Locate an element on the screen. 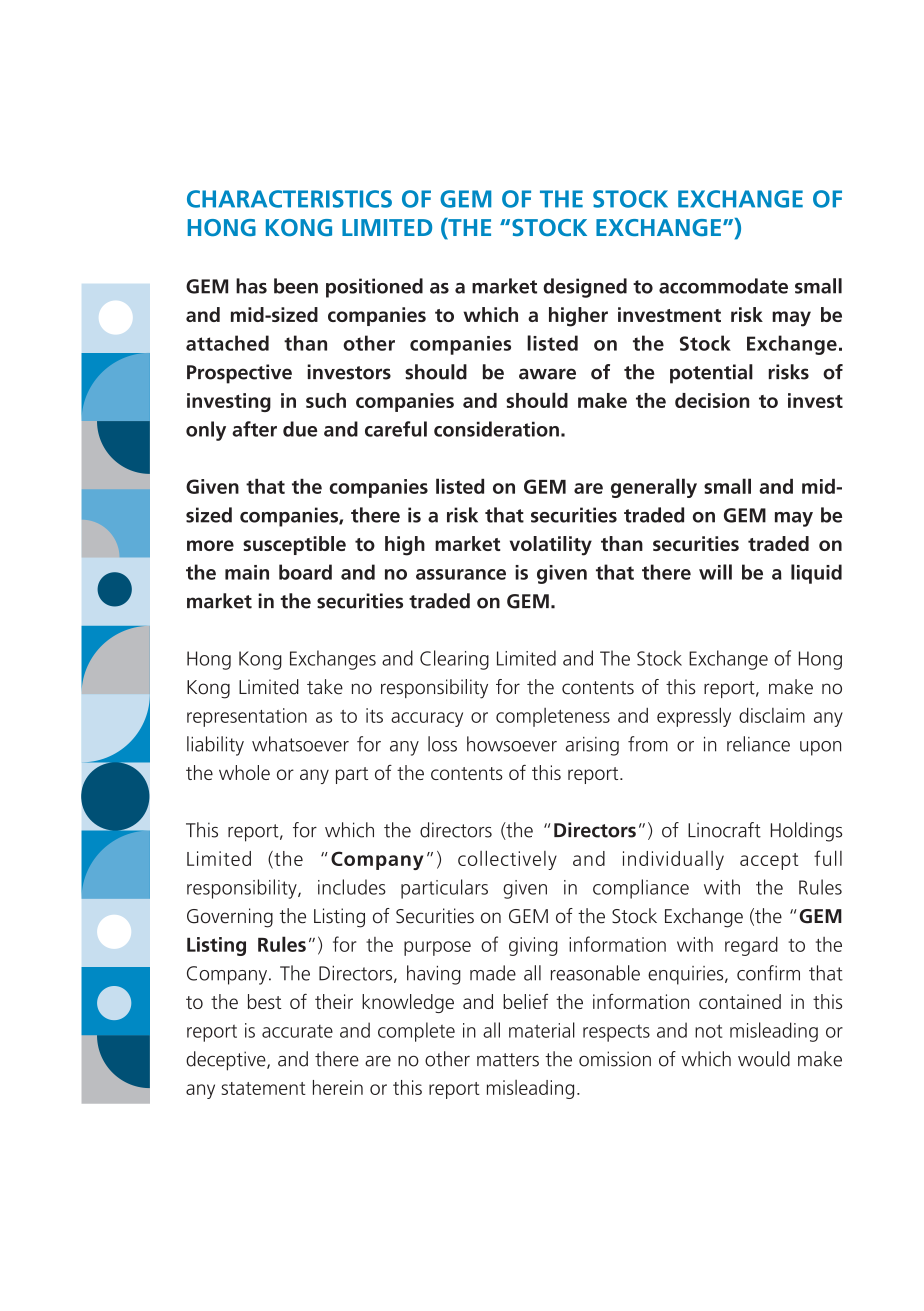 The image size is (924, 1311). collectively is located at coordinates (507, 860).
